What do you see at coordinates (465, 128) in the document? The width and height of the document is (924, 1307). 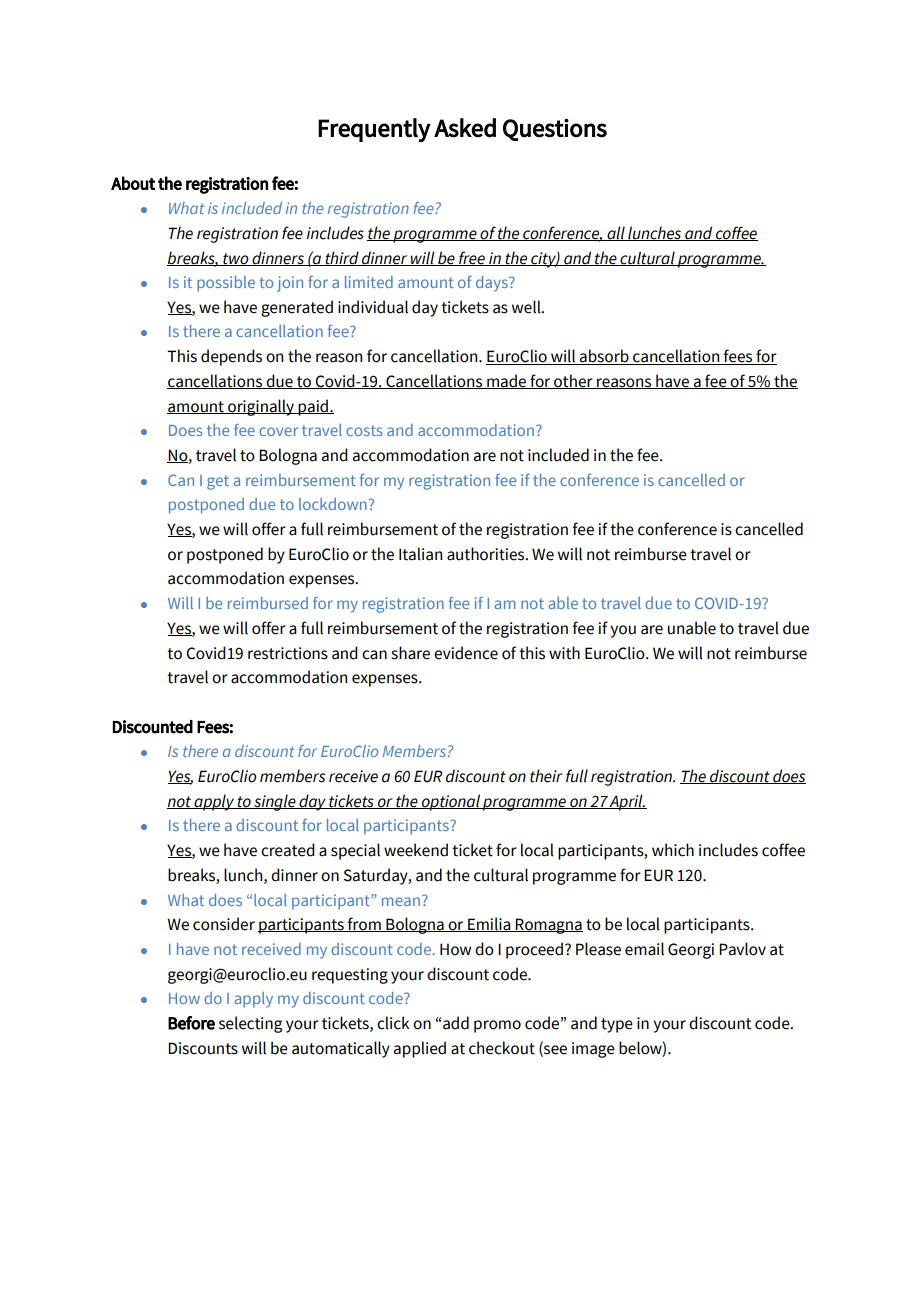 I see `Asked` at bounding box center [465, 128].
